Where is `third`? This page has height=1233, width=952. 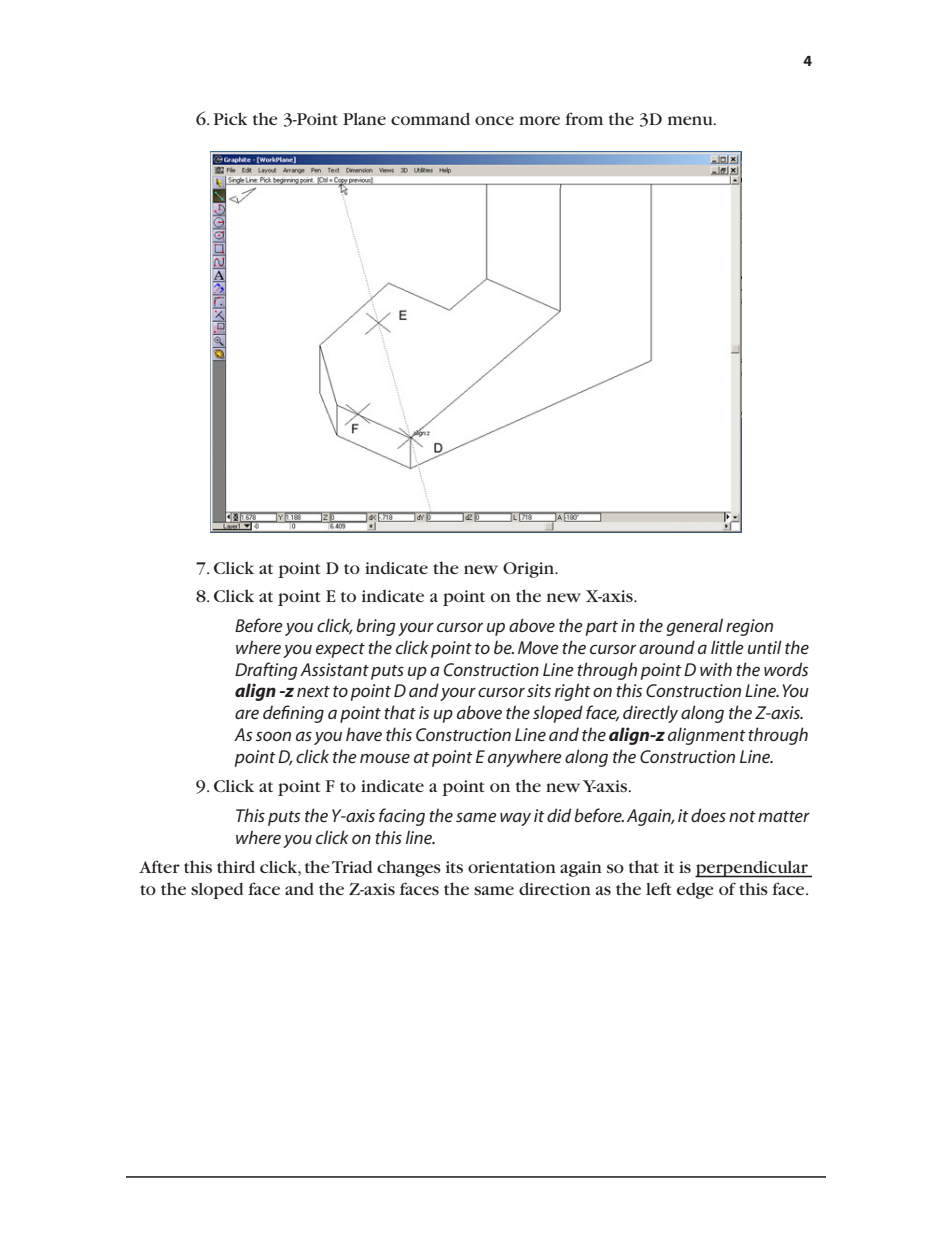 third is located at coordinates (236, 866).
